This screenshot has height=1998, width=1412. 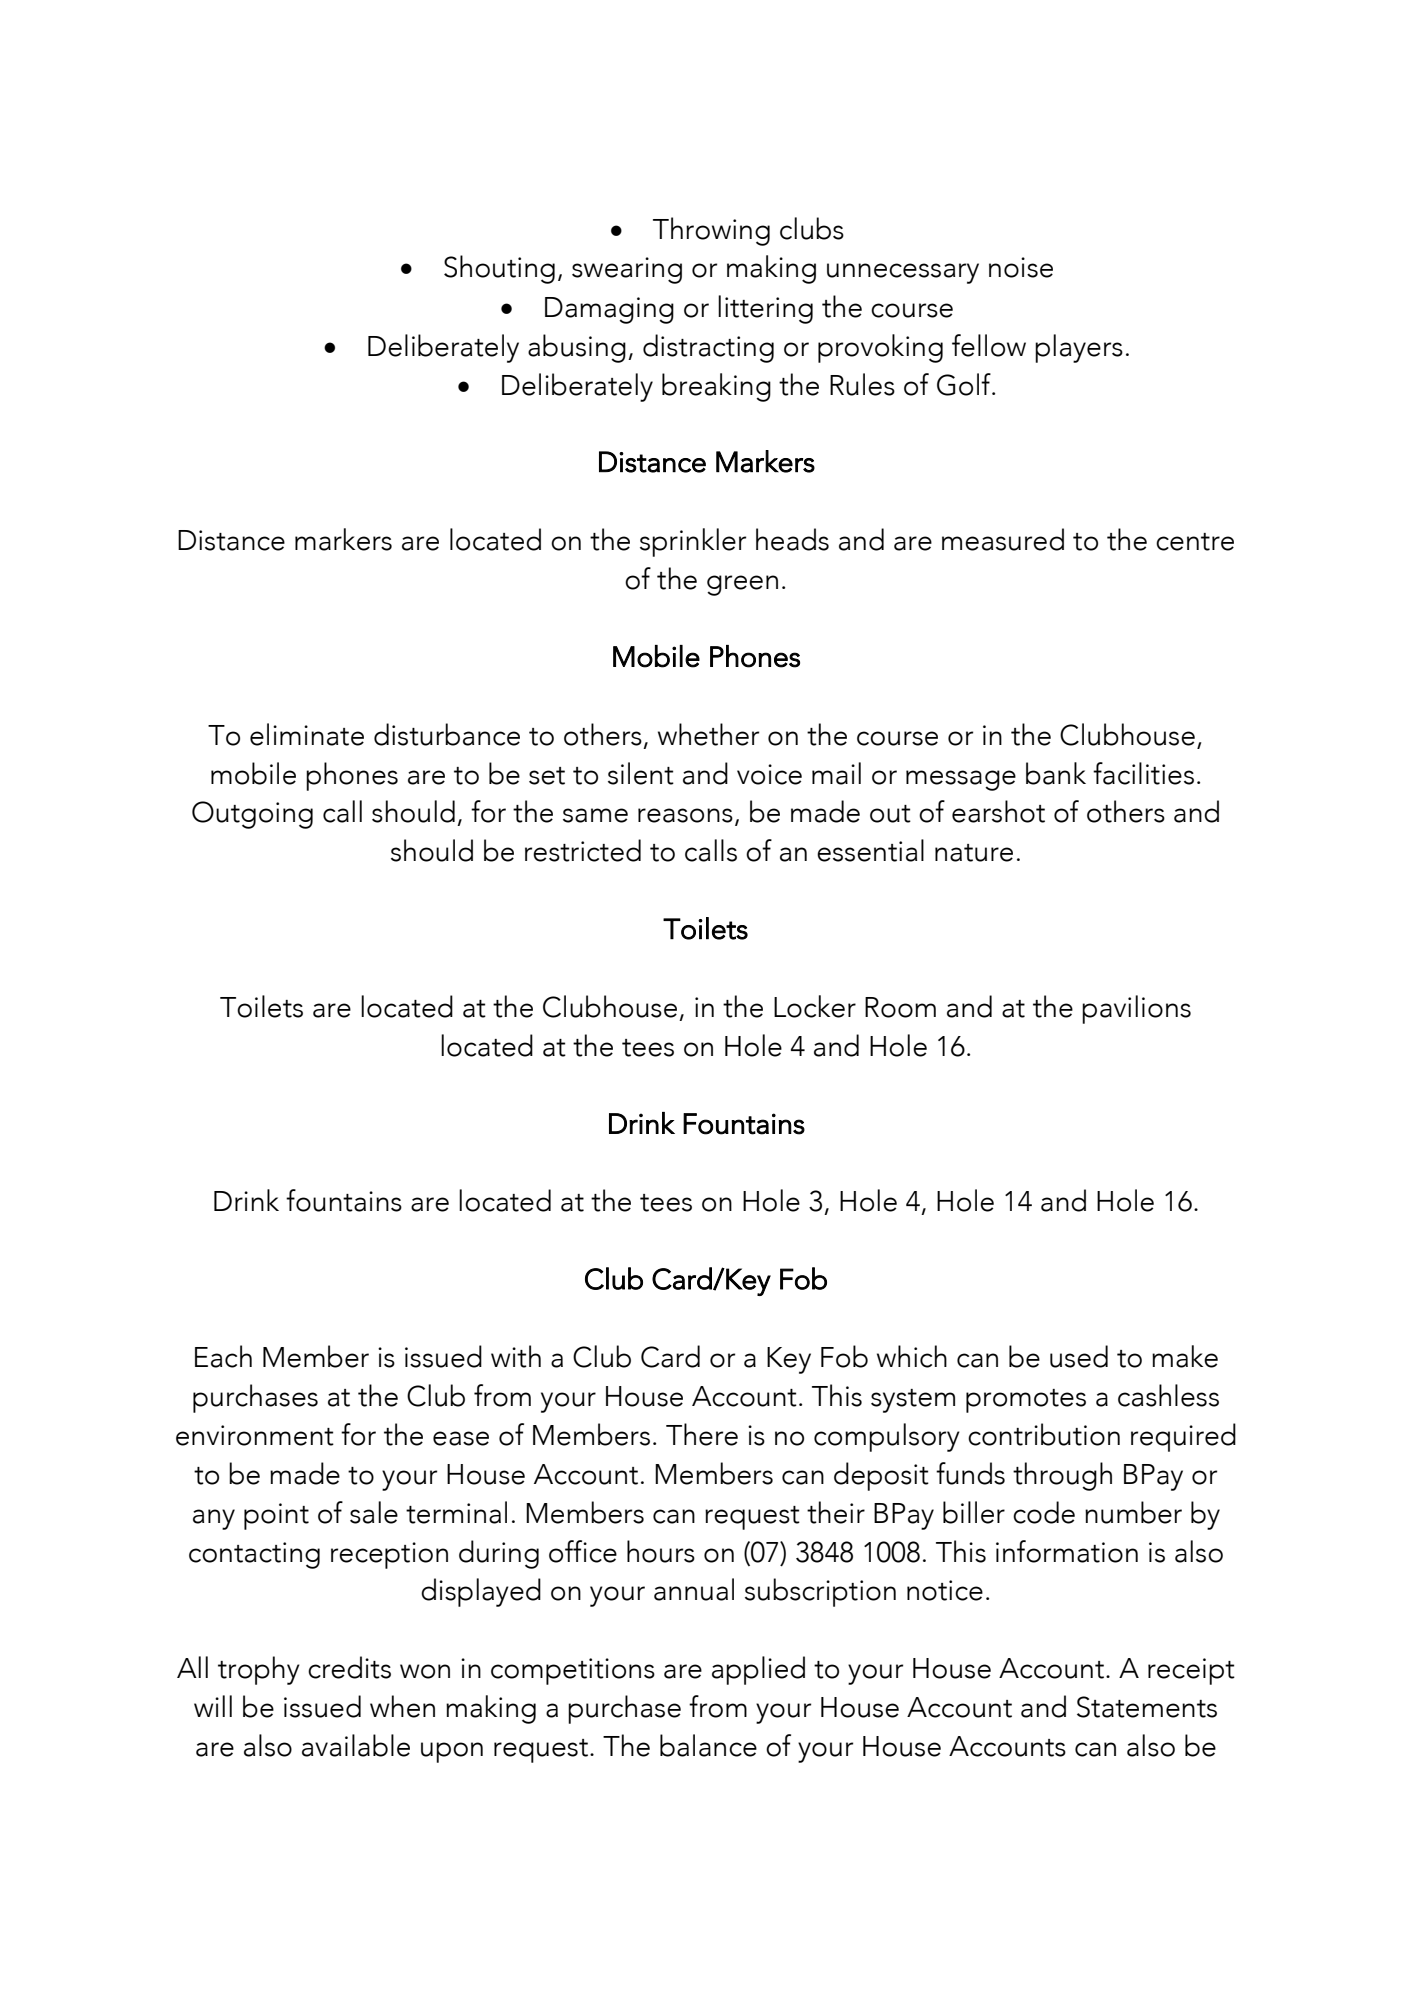 What do you see at coordinates (252, 815) in the screenshot?
I see `Outgoing` at bounding box center [252, 815].
